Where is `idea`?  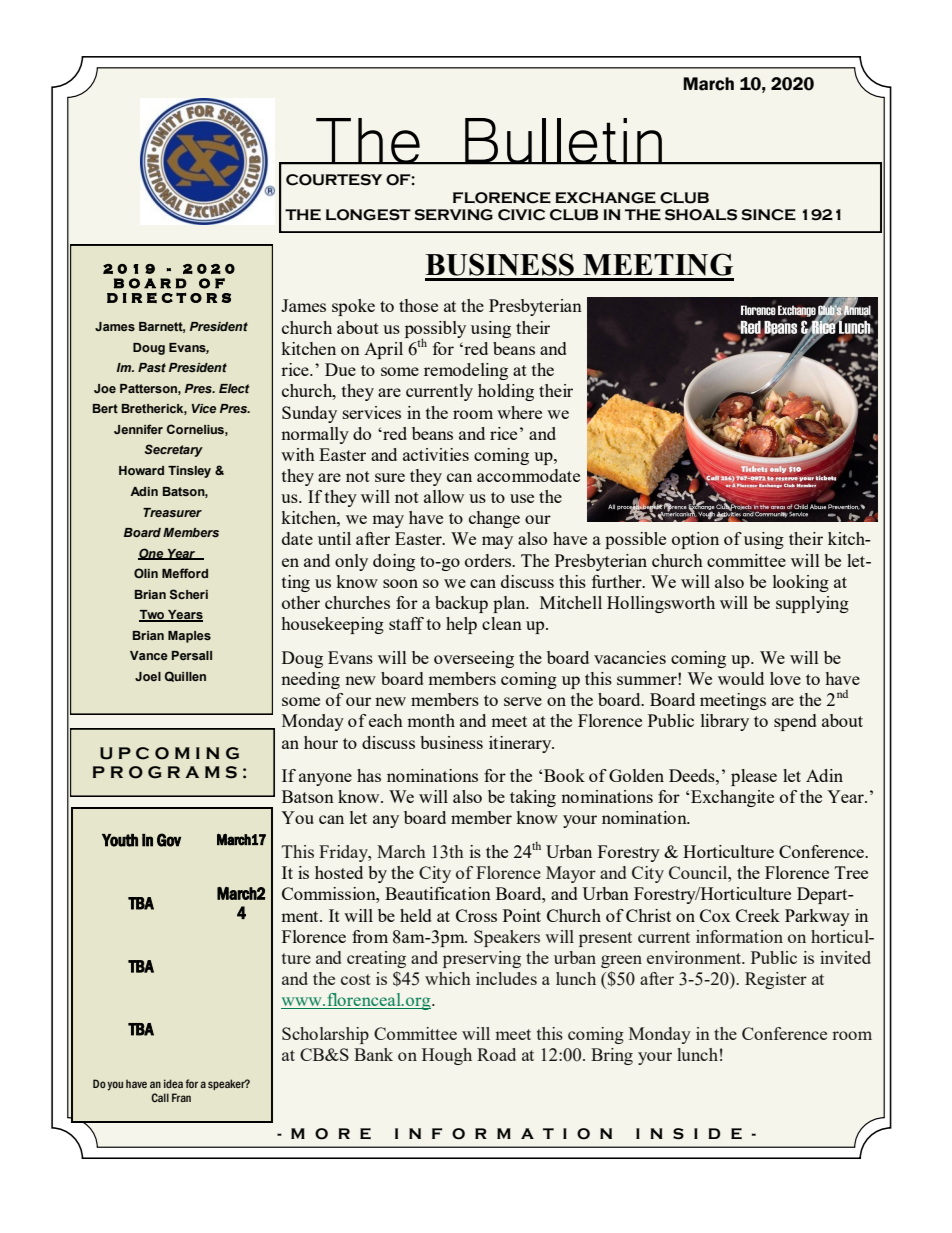
idea is located at coordinates (173, 1083).
